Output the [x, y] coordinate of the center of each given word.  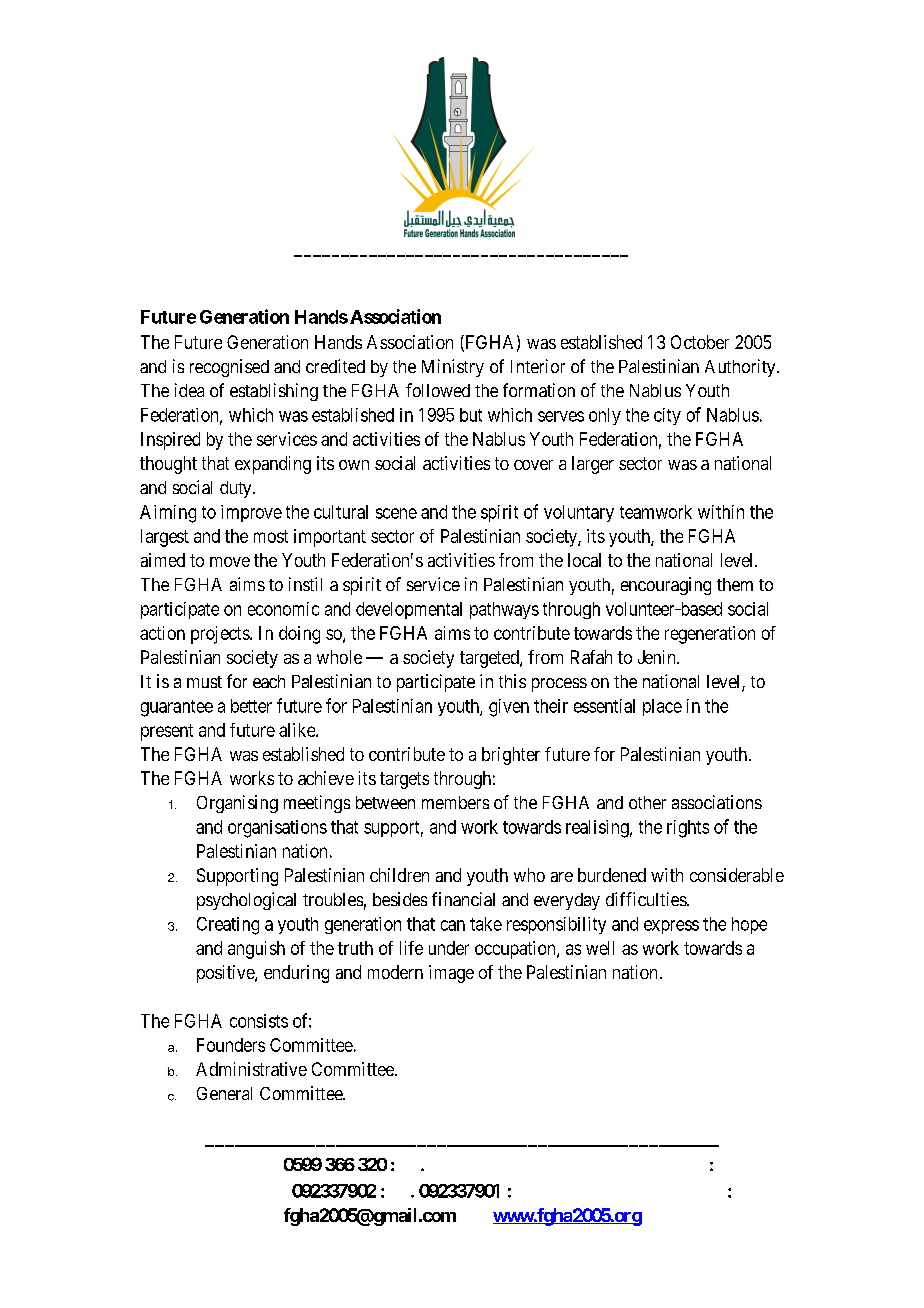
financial [463, 899]
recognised [229, 368]
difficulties [647, 899]
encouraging [666, 586]
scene [396, 513]
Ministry [453, 368]
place [662, 707]
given [509, 708]
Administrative [251, 1069]
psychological [246, 901]
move [230, 562]
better [251, 706]
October [700, 342]
